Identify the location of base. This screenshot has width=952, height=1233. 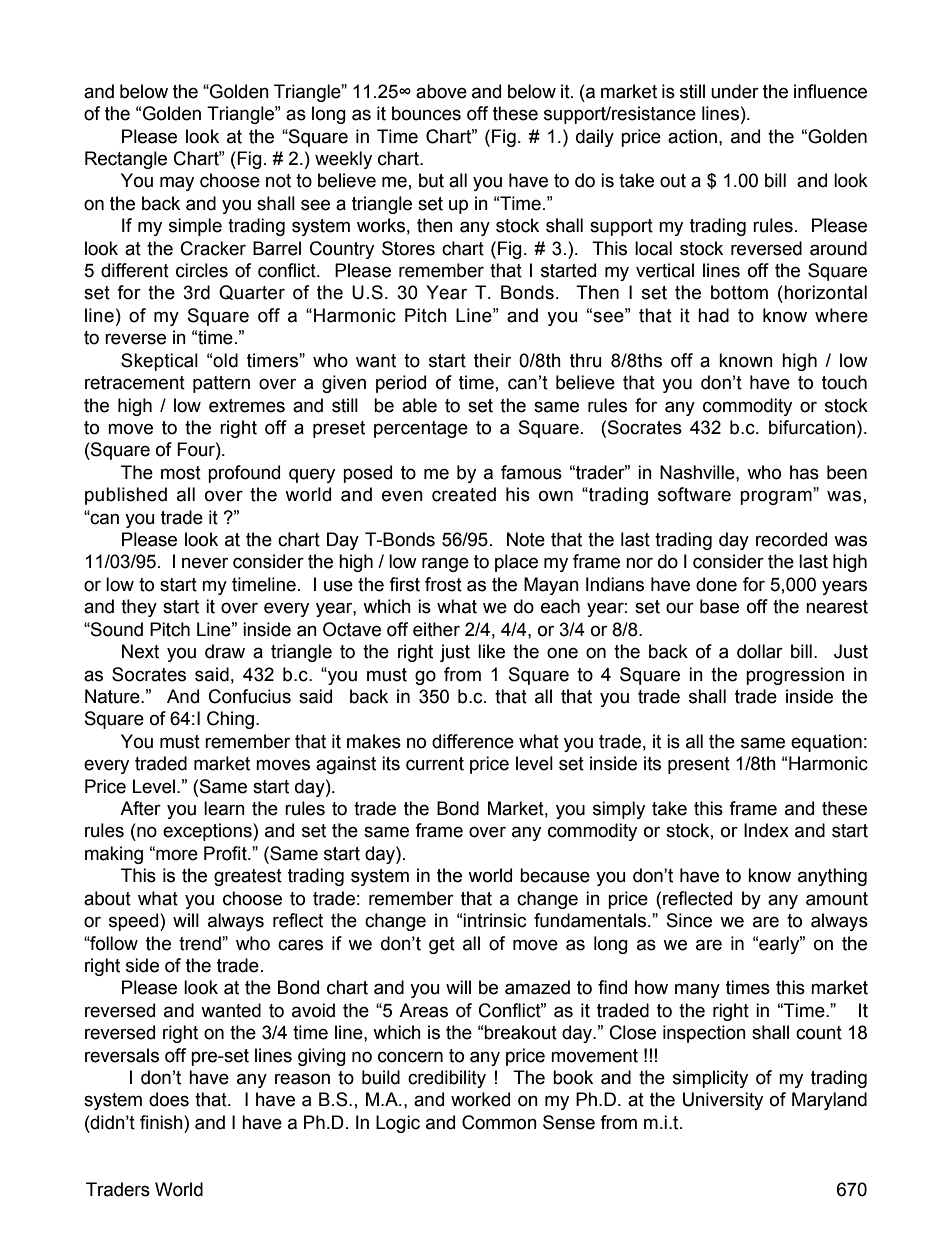
(719, 606).
